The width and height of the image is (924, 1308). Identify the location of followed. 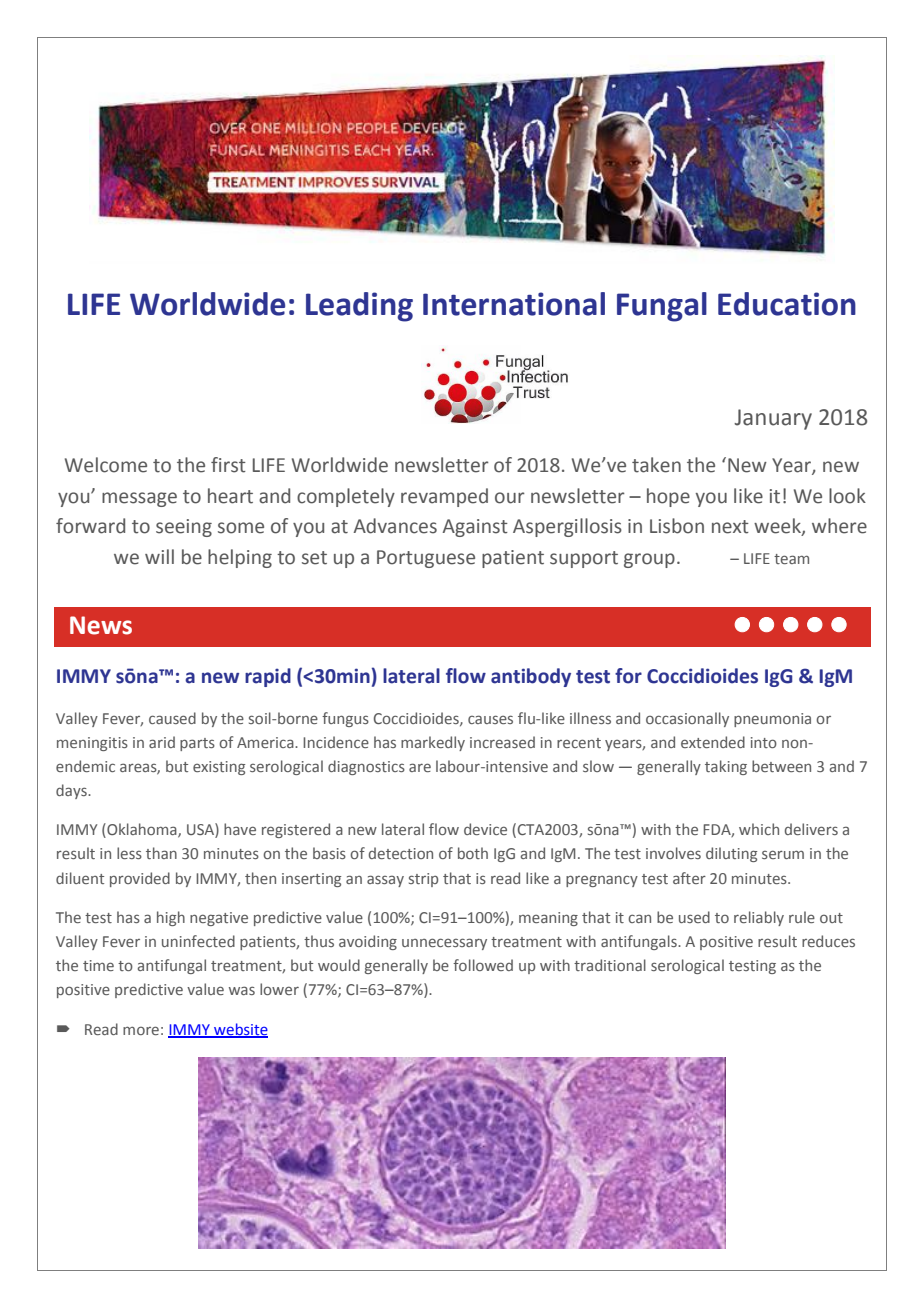
(483, 965).
